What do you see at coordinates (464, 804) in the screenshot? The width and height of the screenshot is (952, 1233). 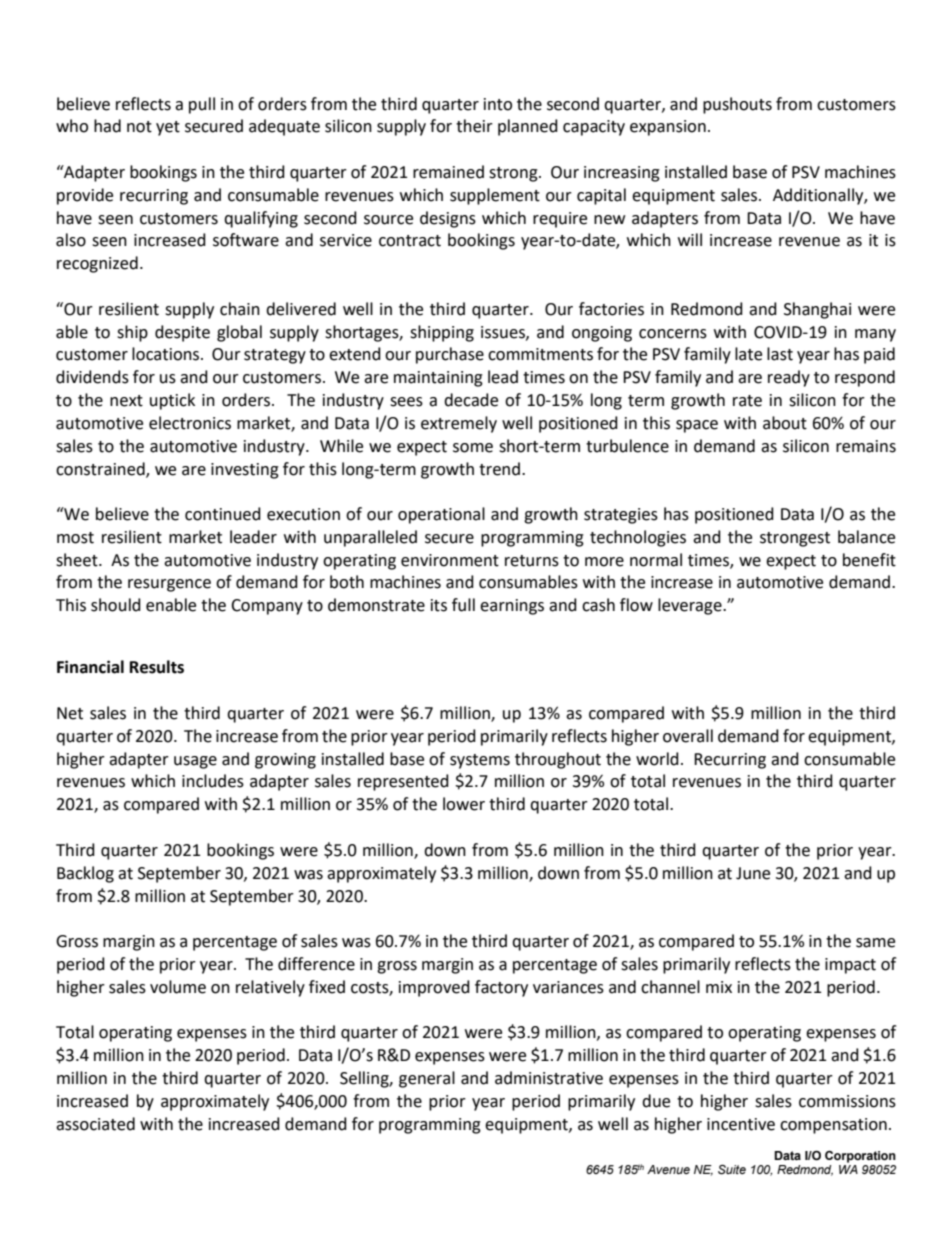 I see `lower` at bounding box center [464, 804].
